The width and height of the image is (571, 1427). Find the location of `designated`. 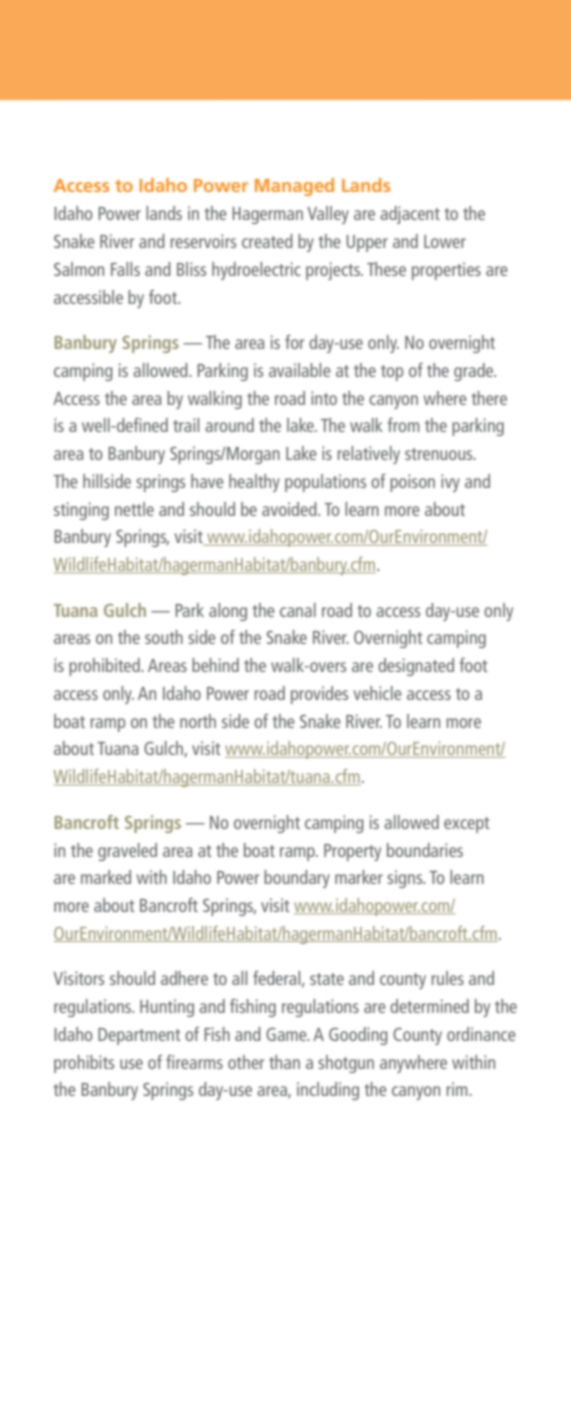

designated is located at coordinates (416, 667).
